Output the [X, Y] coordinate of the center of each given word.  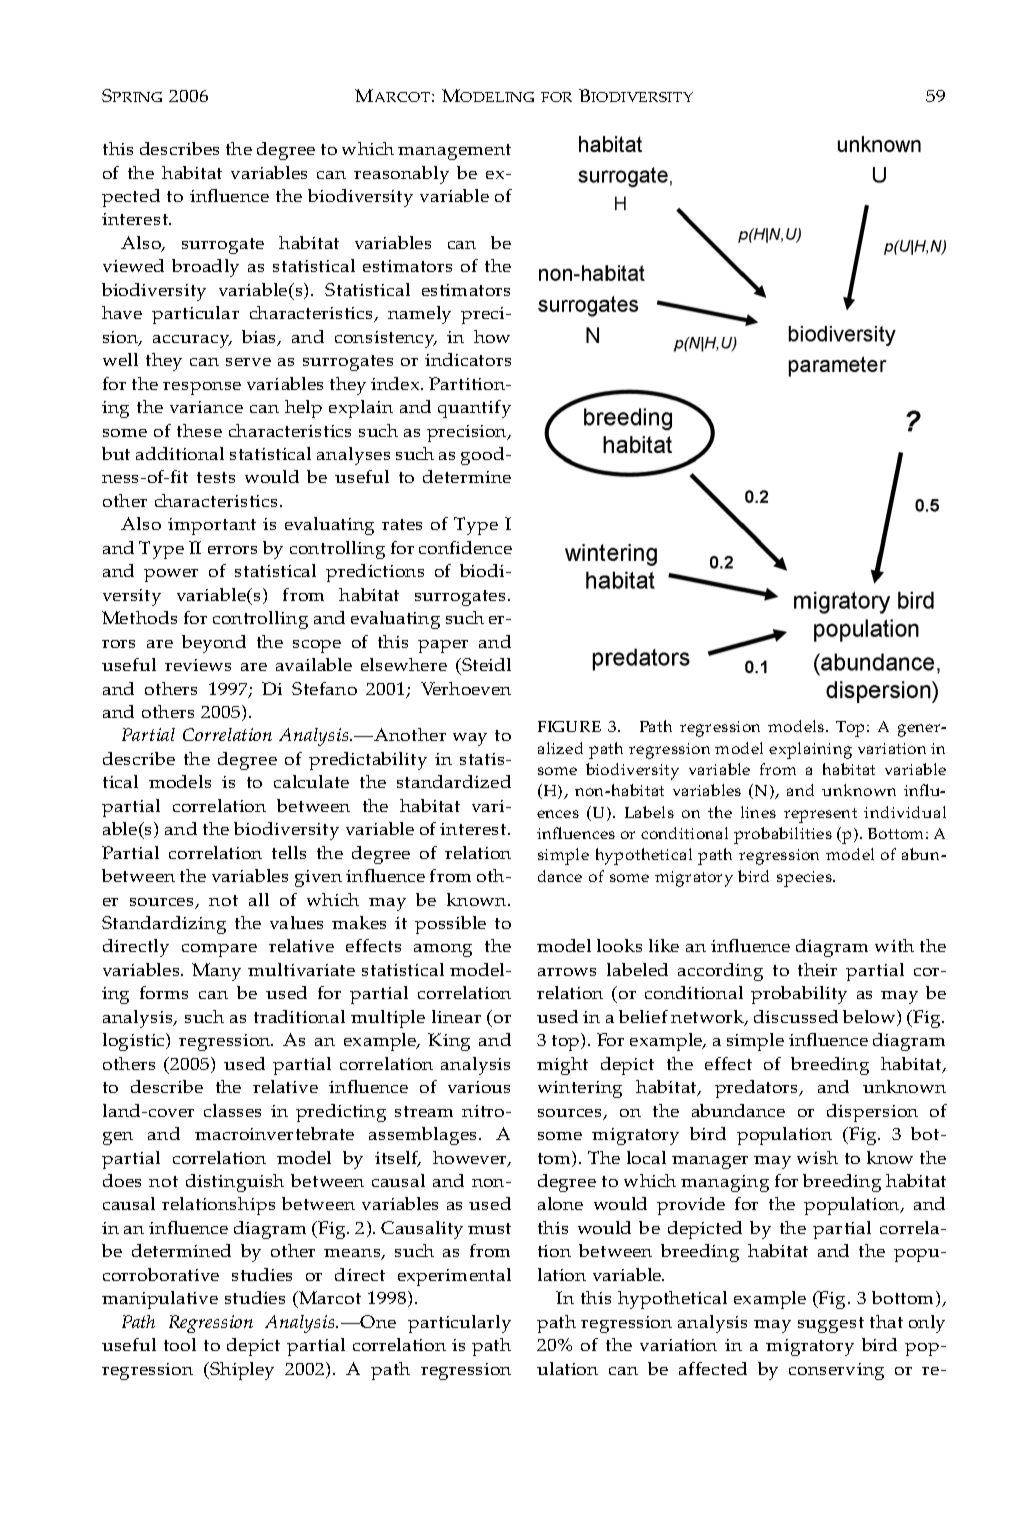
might [562, 1066]
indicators [468, 359]
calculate [311, 781]
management [454, 152]
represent [820, 815]
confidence [465, 547]
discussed [796, 1016]
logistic [135, 1042]
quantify [474, 409]
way [470, 739]
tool [180, 1344]
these [199, 430]
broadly [205, 268]
